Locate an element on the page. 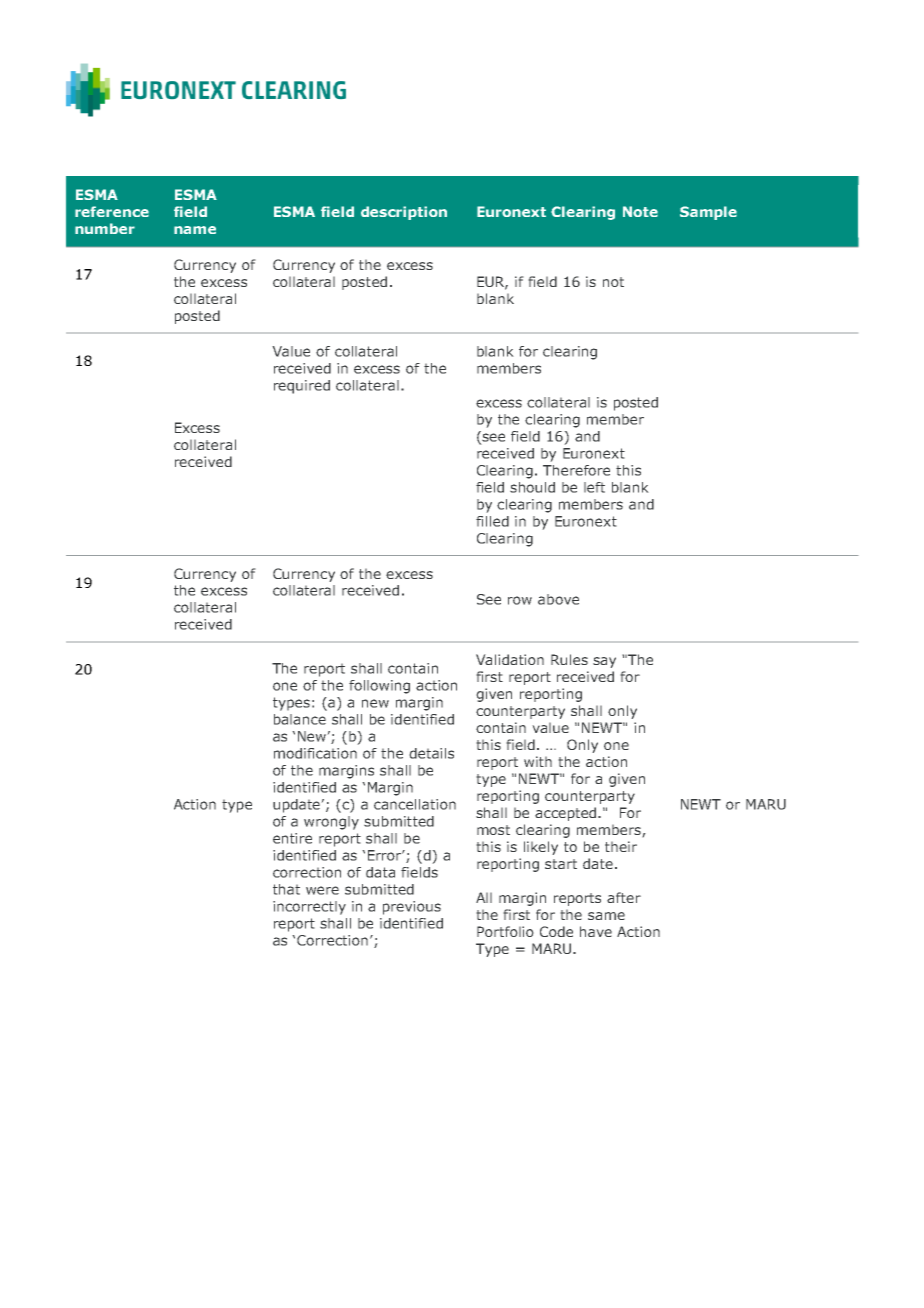 This page has width=924, height=1308. description is located at coordinates (404, 213).
